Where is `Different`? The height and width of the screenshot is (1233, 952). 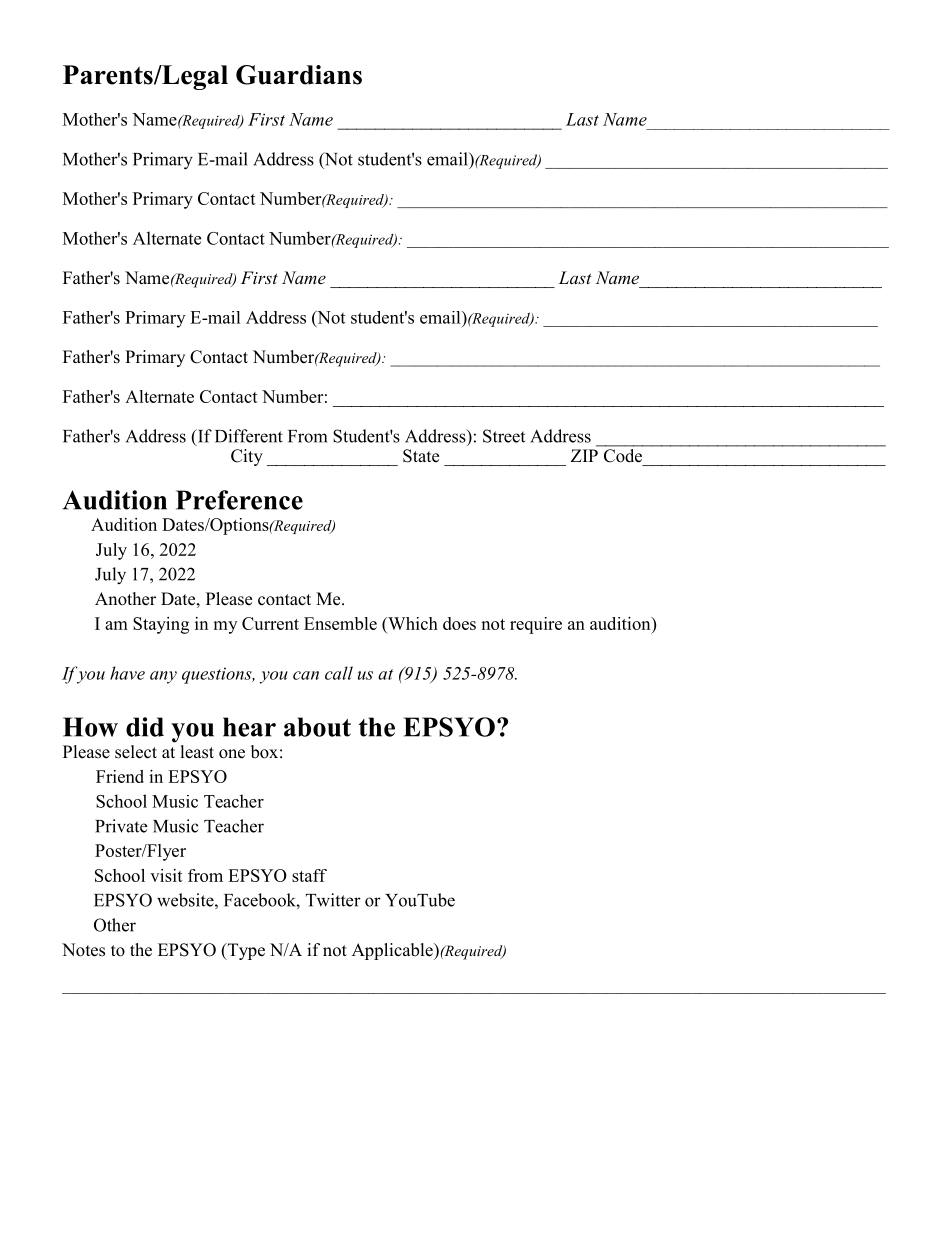 Different is located at coordinates (249, 436).
